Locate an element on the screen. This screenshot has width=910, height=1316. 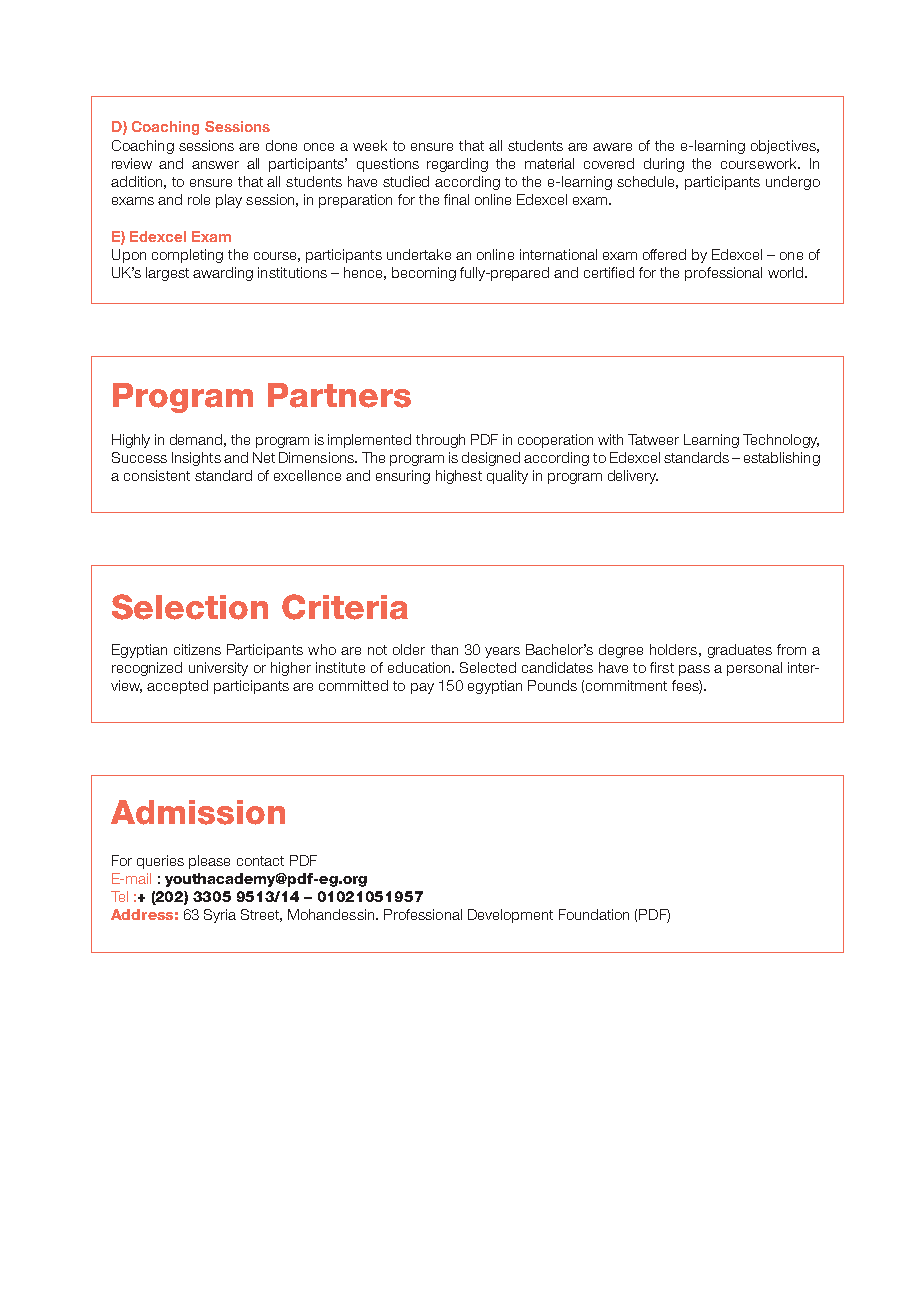
pass is located at coordinates (694, 670).
